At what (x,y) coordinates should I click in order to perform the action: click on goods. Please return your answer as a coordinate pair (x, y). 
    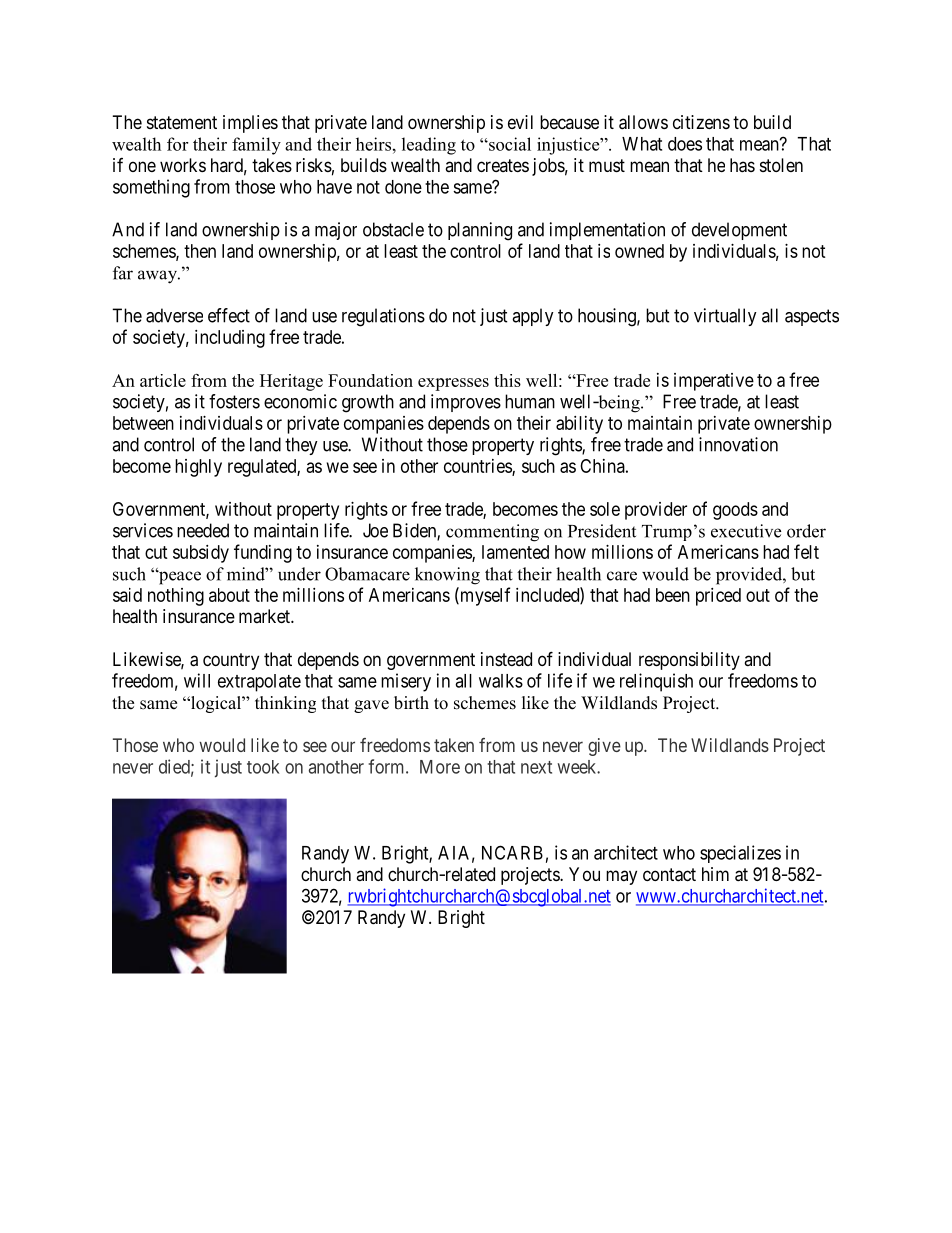
    Looking at the image, I should click on (735, 511).
